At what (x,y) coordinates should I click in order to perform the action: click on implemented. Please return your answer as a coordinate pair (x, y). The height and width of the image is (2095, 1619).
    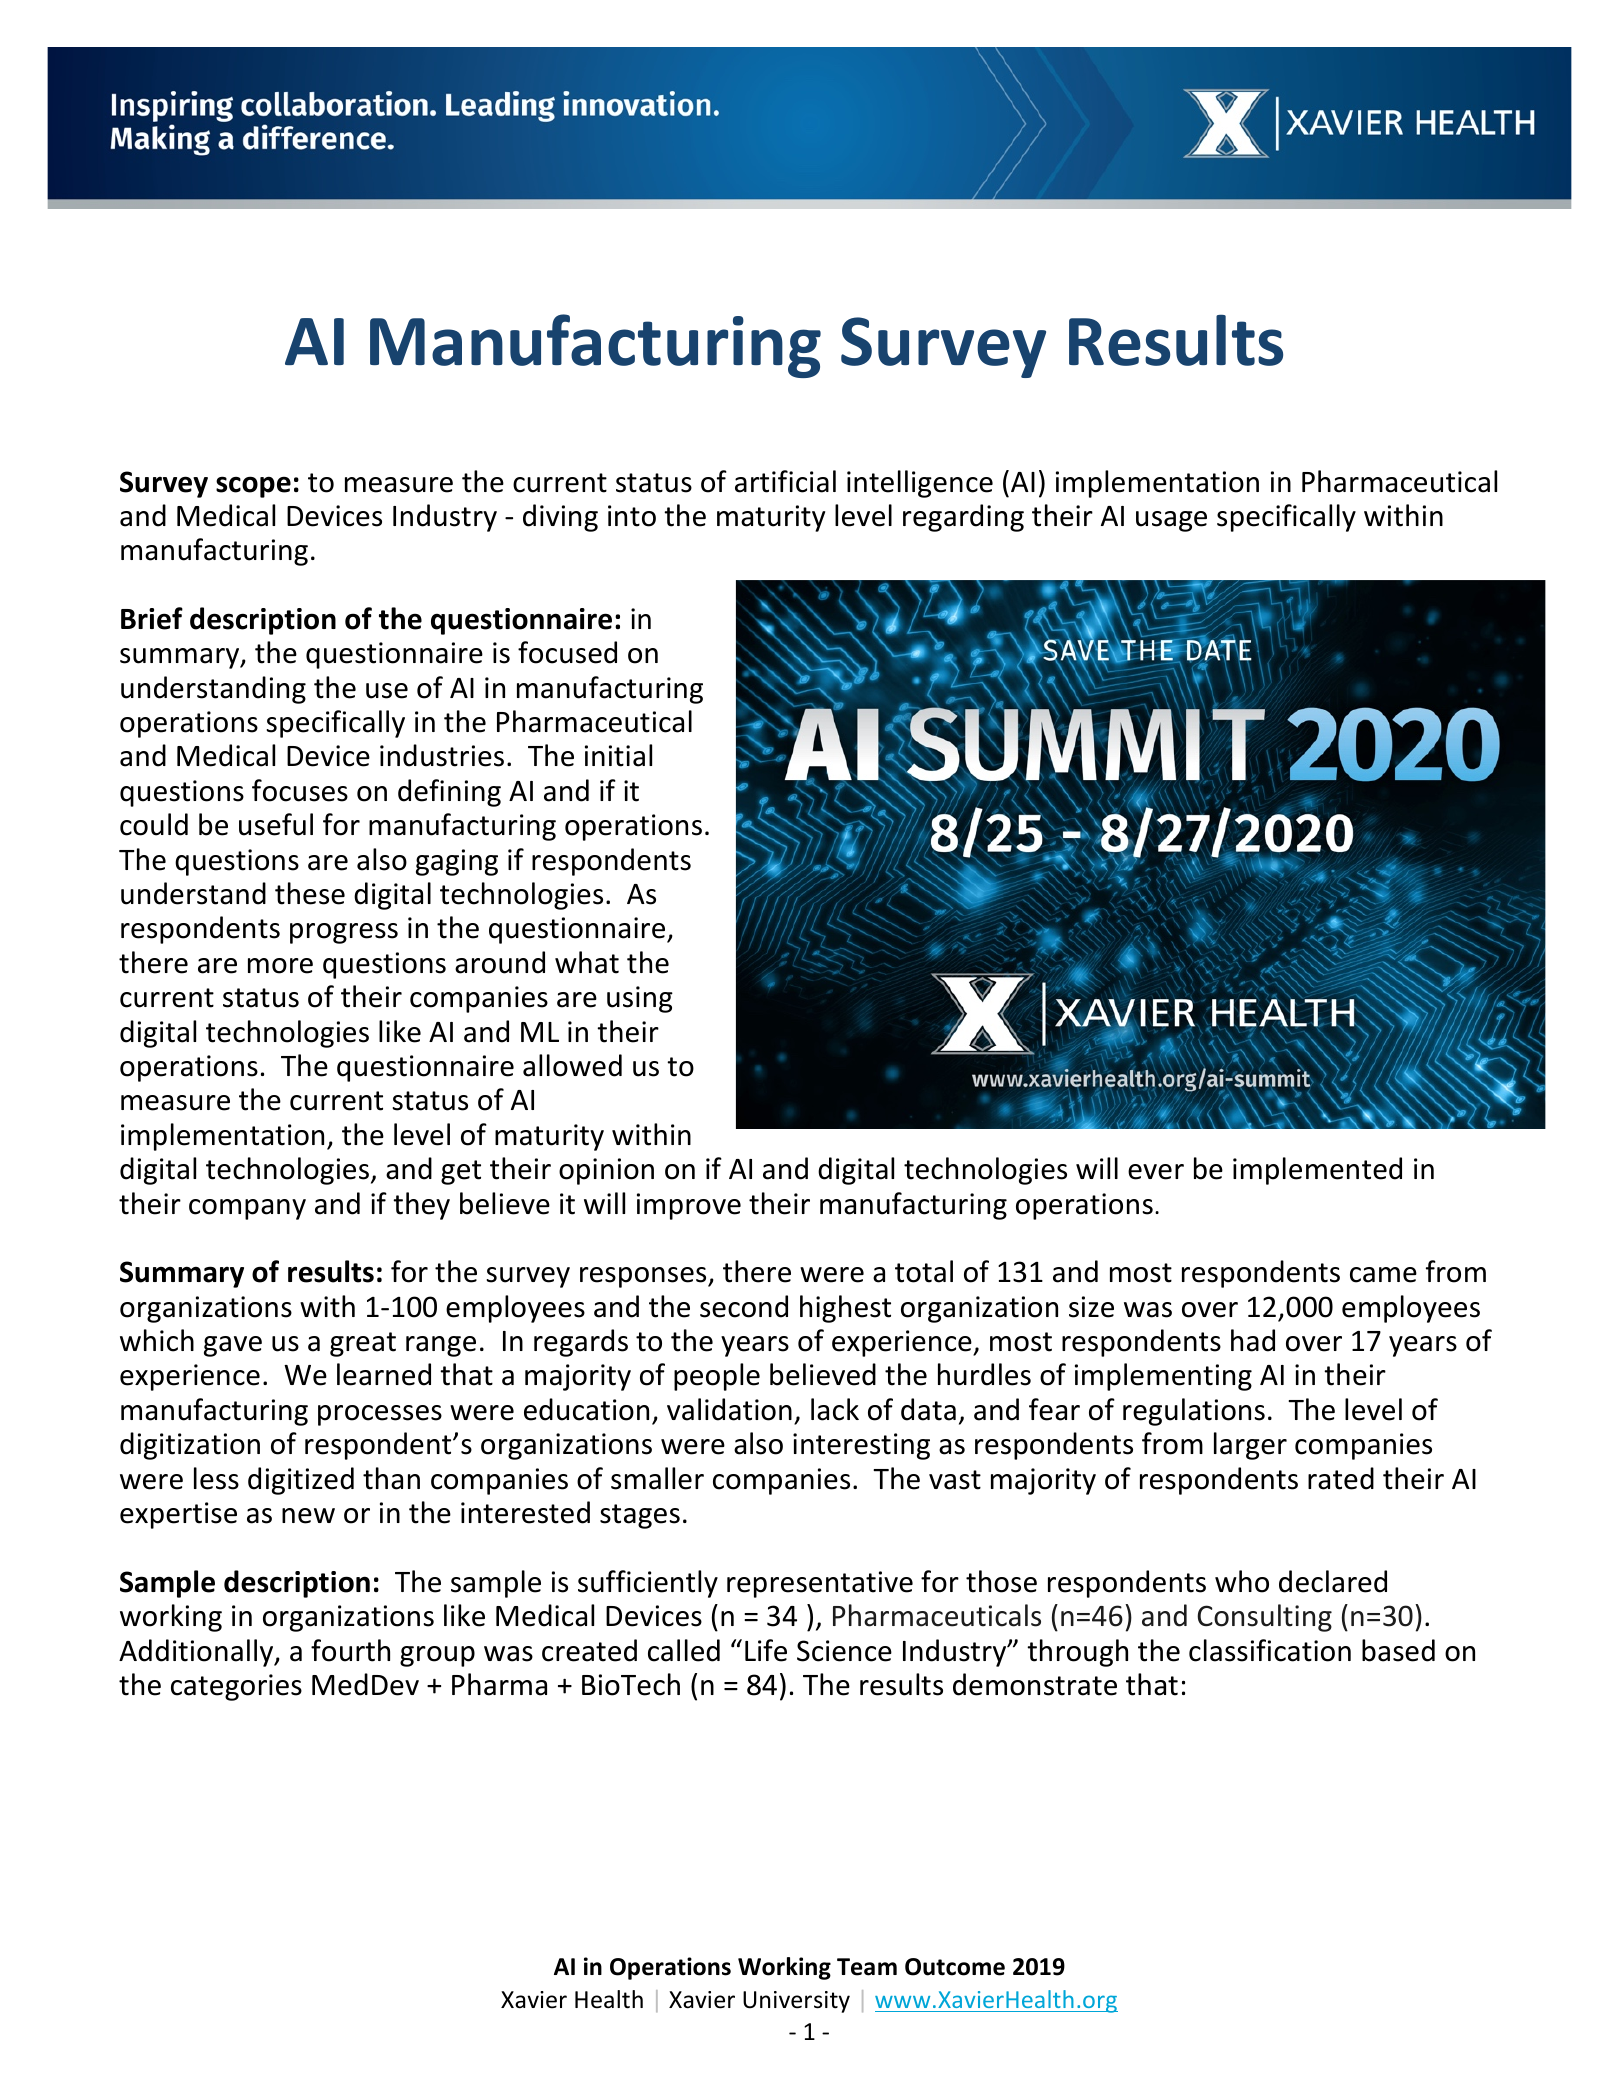
    Looking at the image, I should click on (1317, 1171).
